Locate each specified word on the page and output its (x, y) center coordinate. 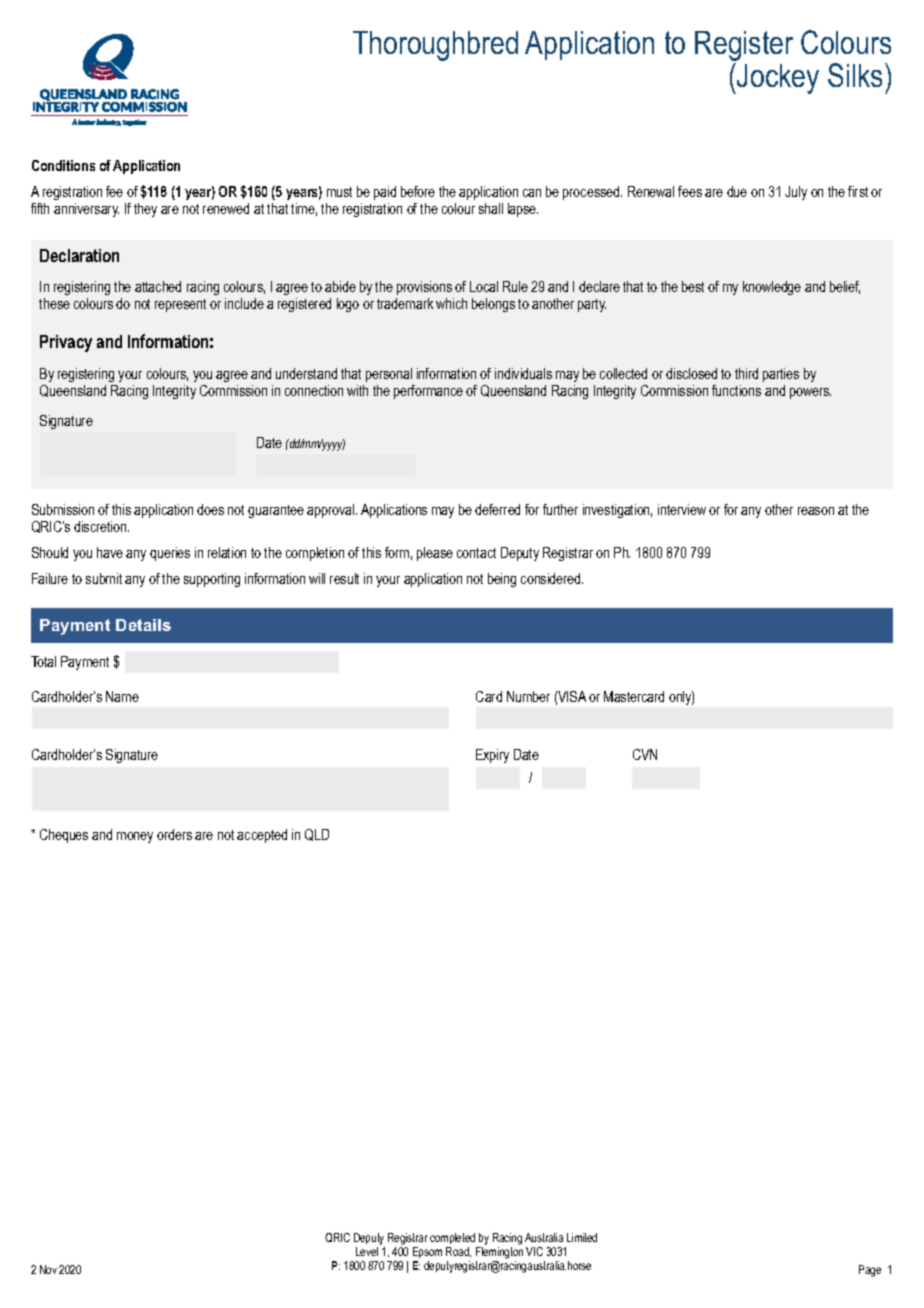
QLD (317, 835)
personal (389, 375)
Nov (48, 1269)
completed (452, 1238)
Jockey (777, 78)
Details (143, 625)
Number (528, 696)
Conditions (63, 165)
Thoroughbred (435, 46)
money (135, 837)
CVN (645, 754)
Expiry (492, 756)
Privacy (66, 343)
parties (781, 375)
